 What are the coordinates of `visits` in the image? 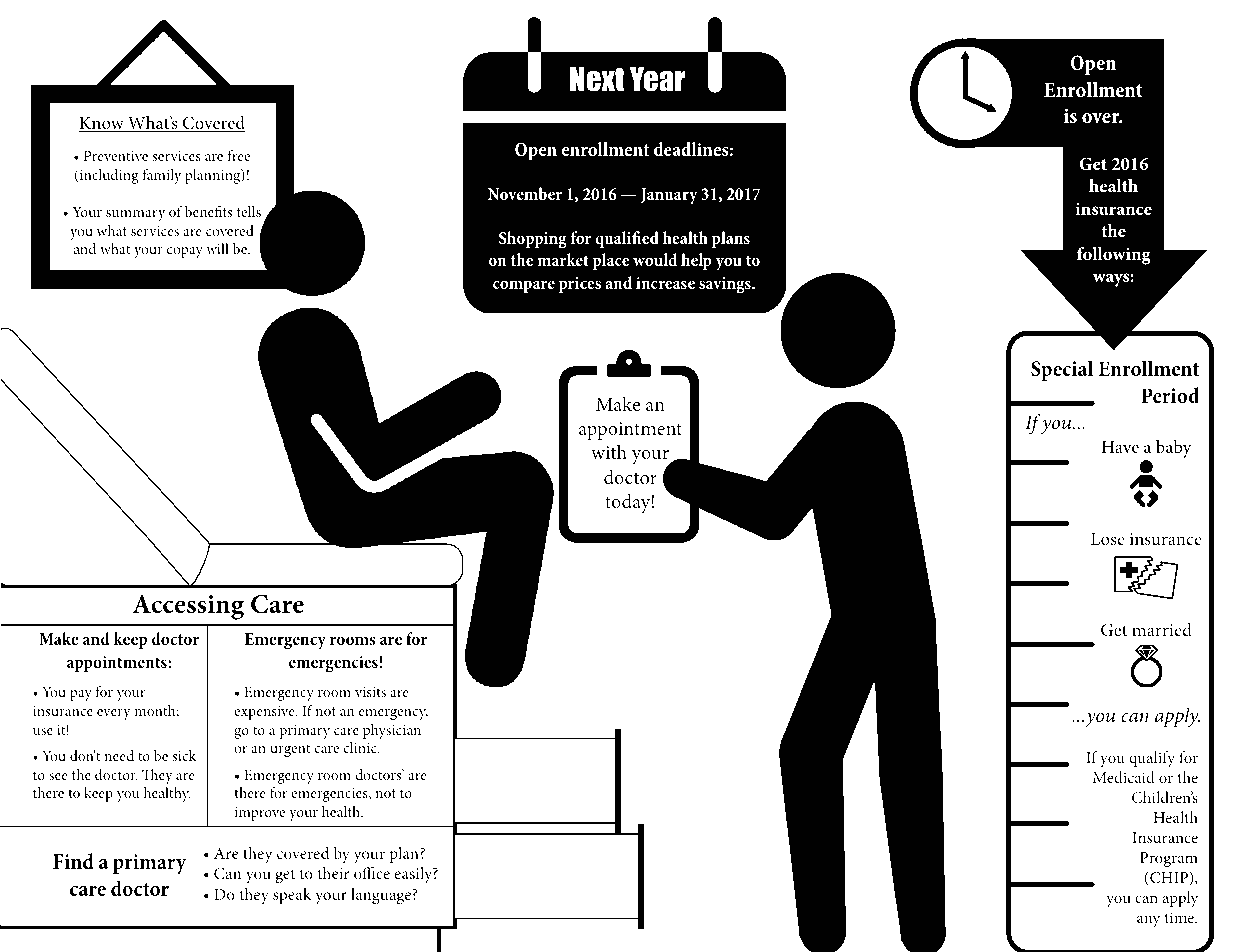 It's located at (370, 692).
